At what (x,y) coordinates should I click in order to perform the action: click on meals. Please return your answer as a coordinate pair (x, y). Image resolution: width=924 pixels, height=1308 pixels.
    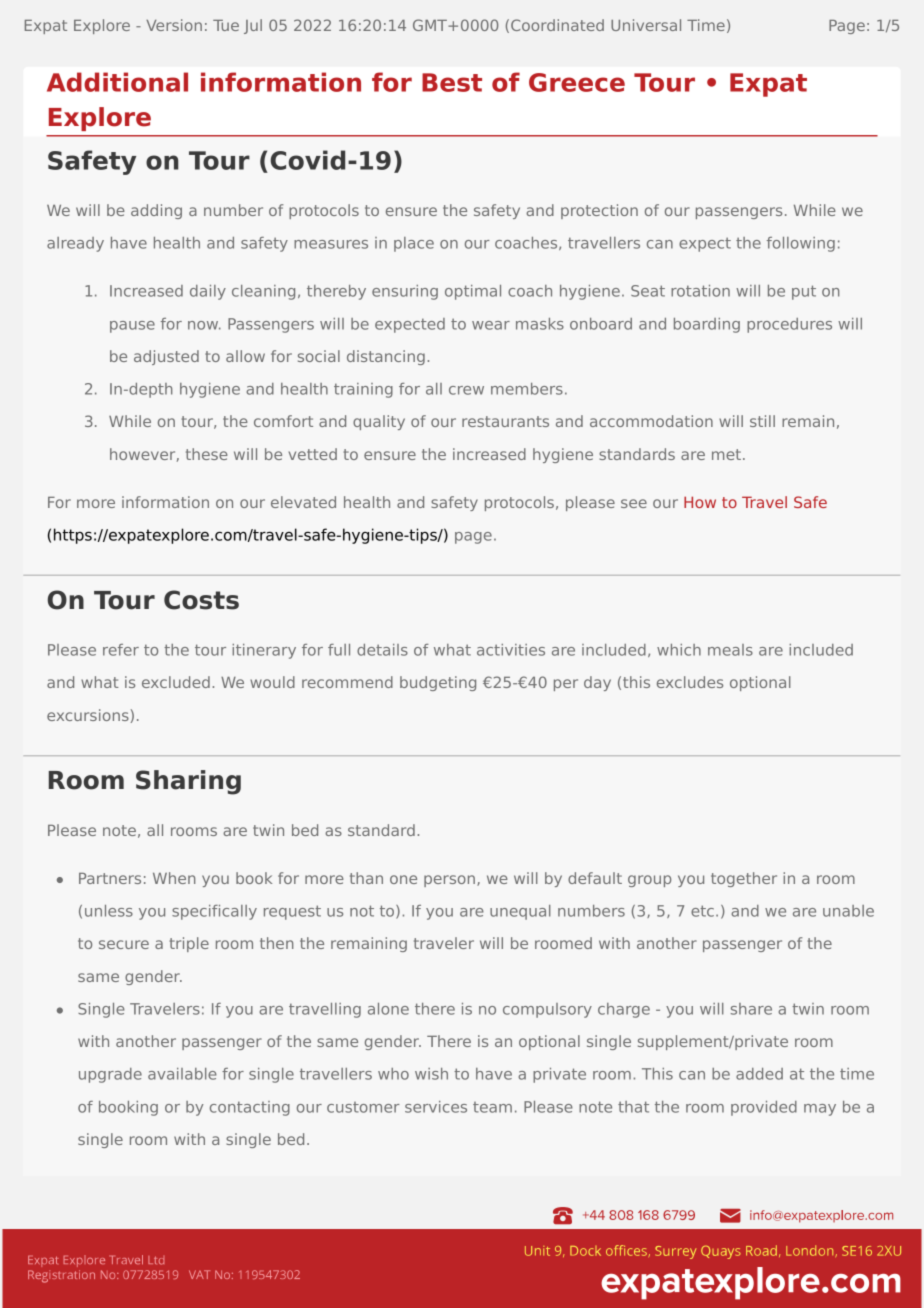
    Looking at the image, I should click on (730, 650).
